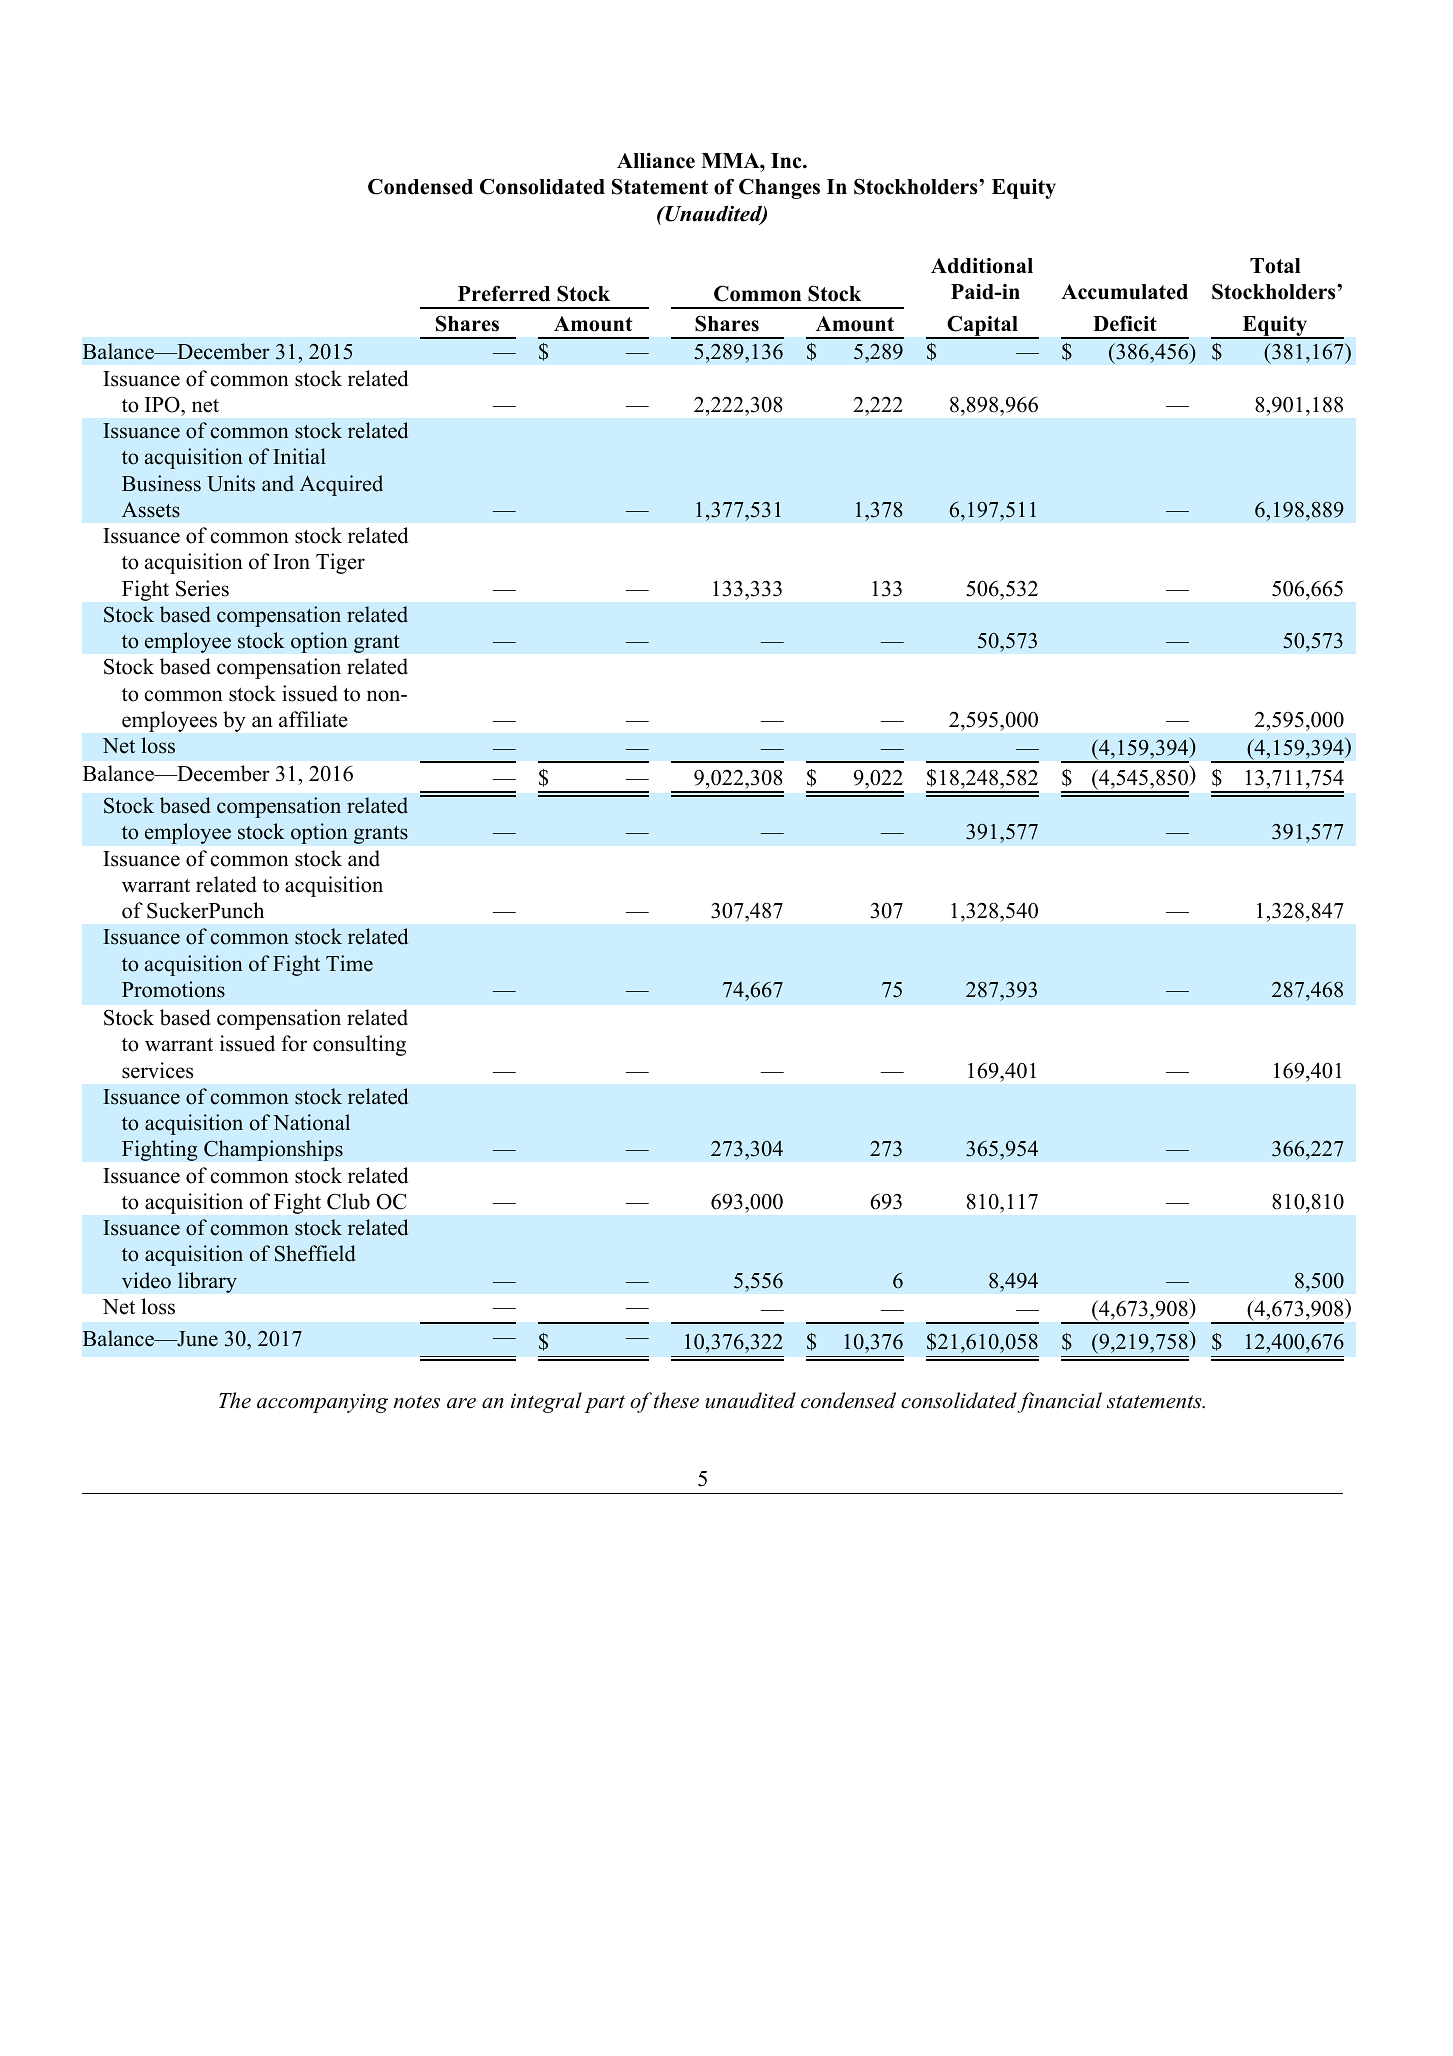 The height and width of the page is (2056, 1453). I want to click on affiliate, so click(313, 719).
